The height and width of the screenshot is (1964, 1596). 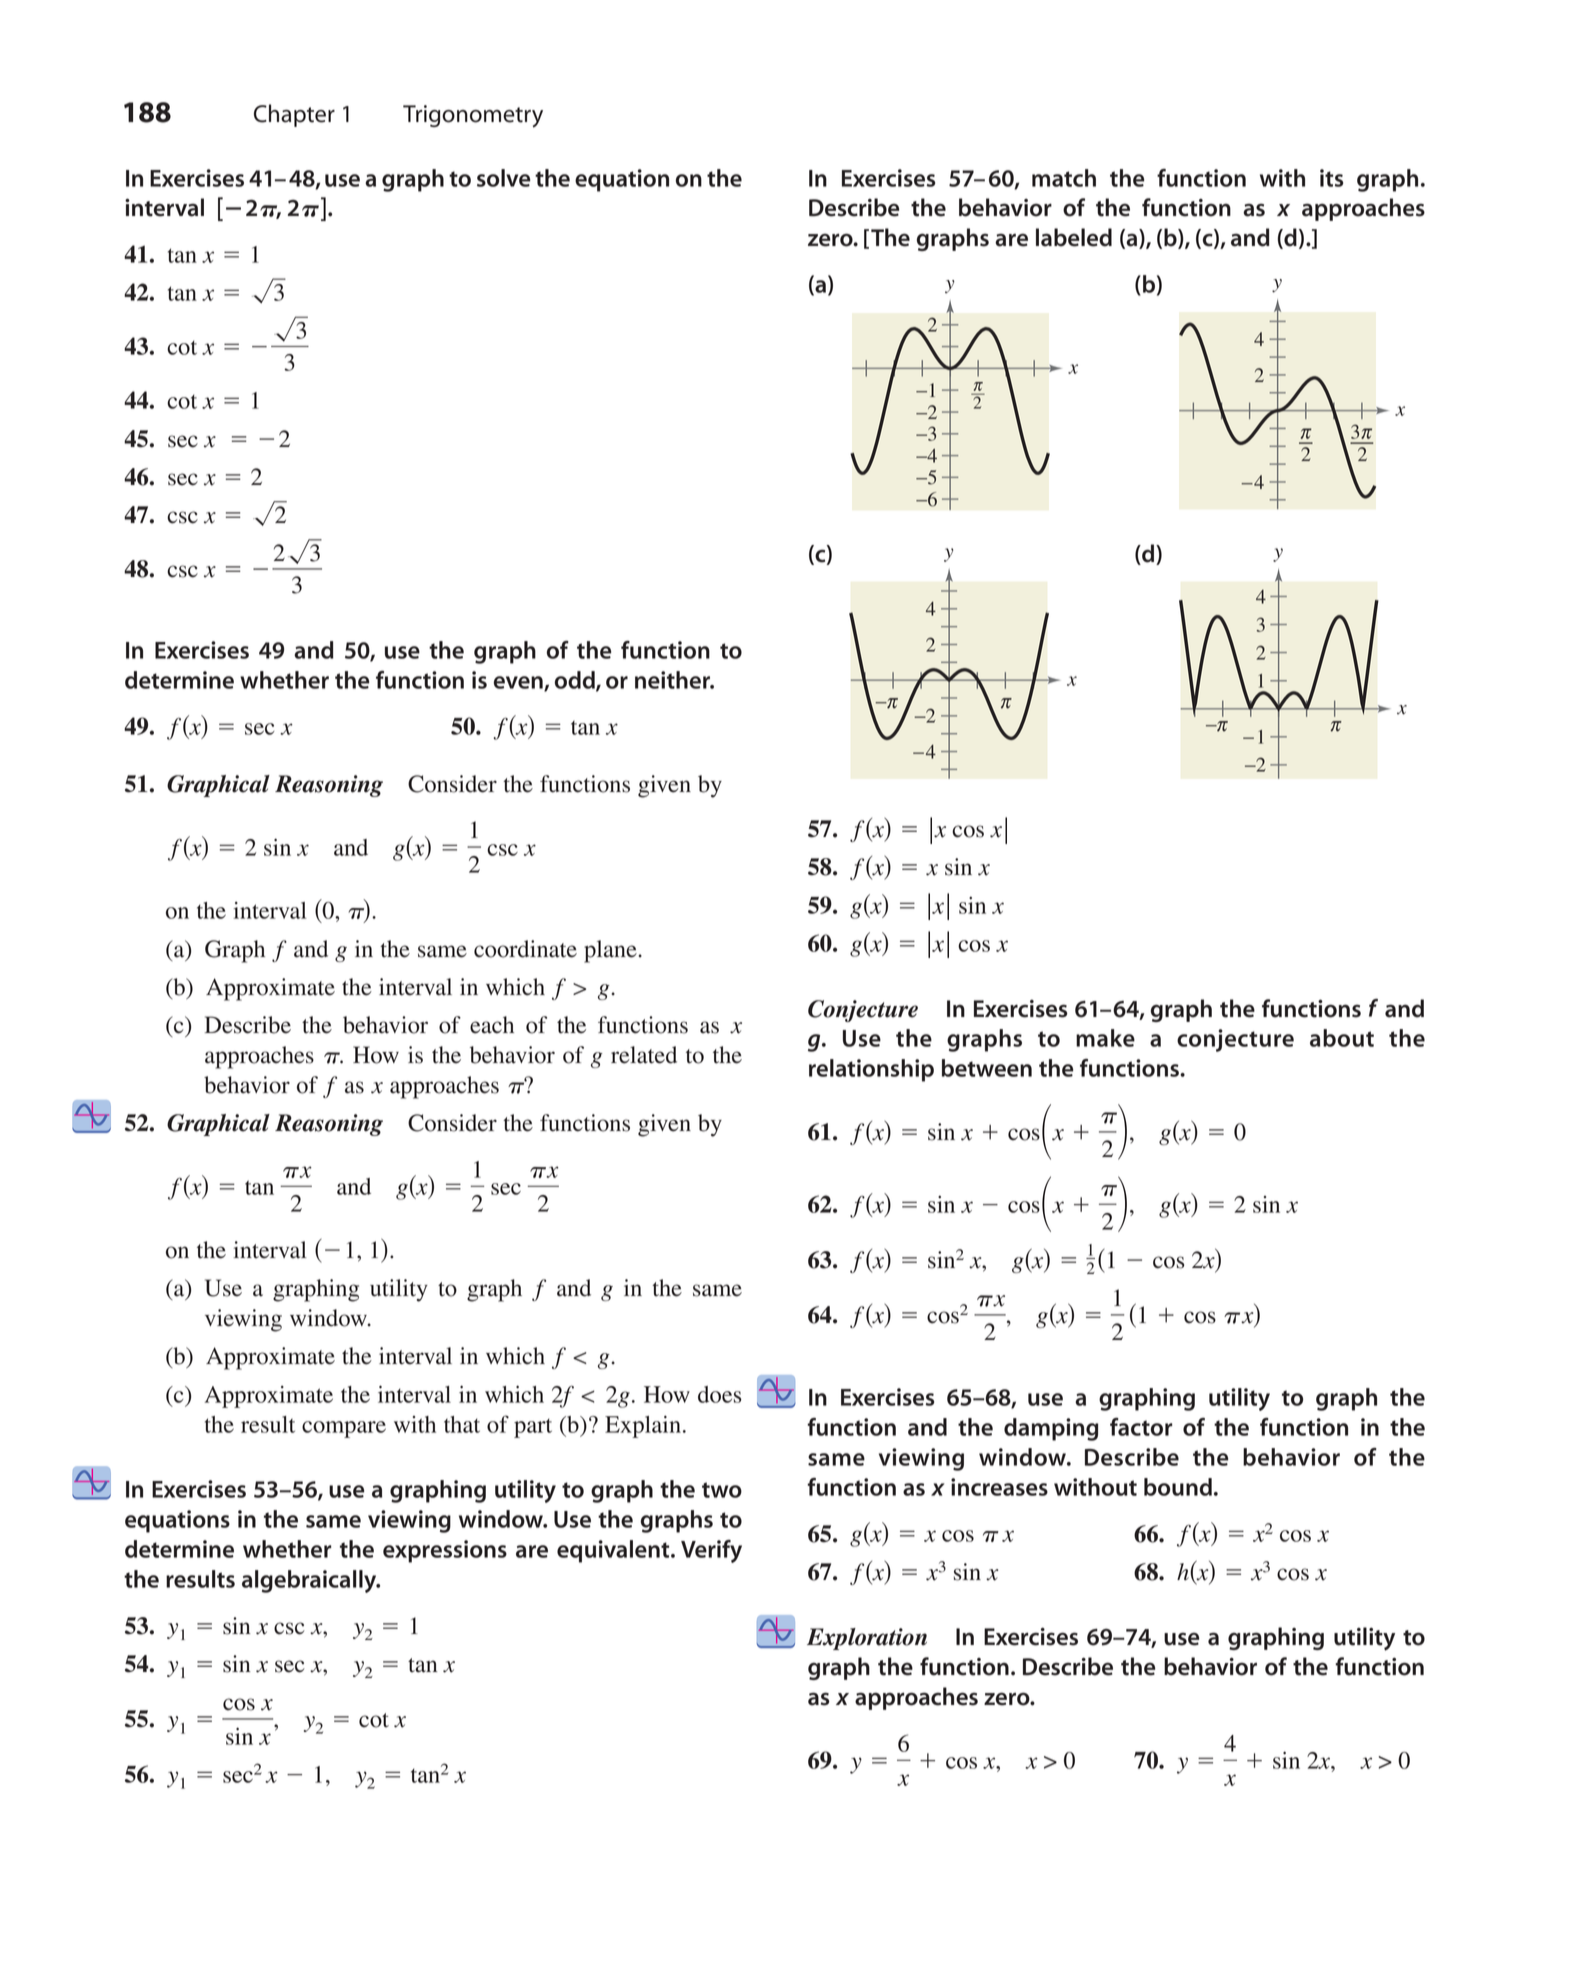 What do you see at coordinates (445, 1551) in the screenshot?
I see `expressions` at bounding box center [445, 1551].
